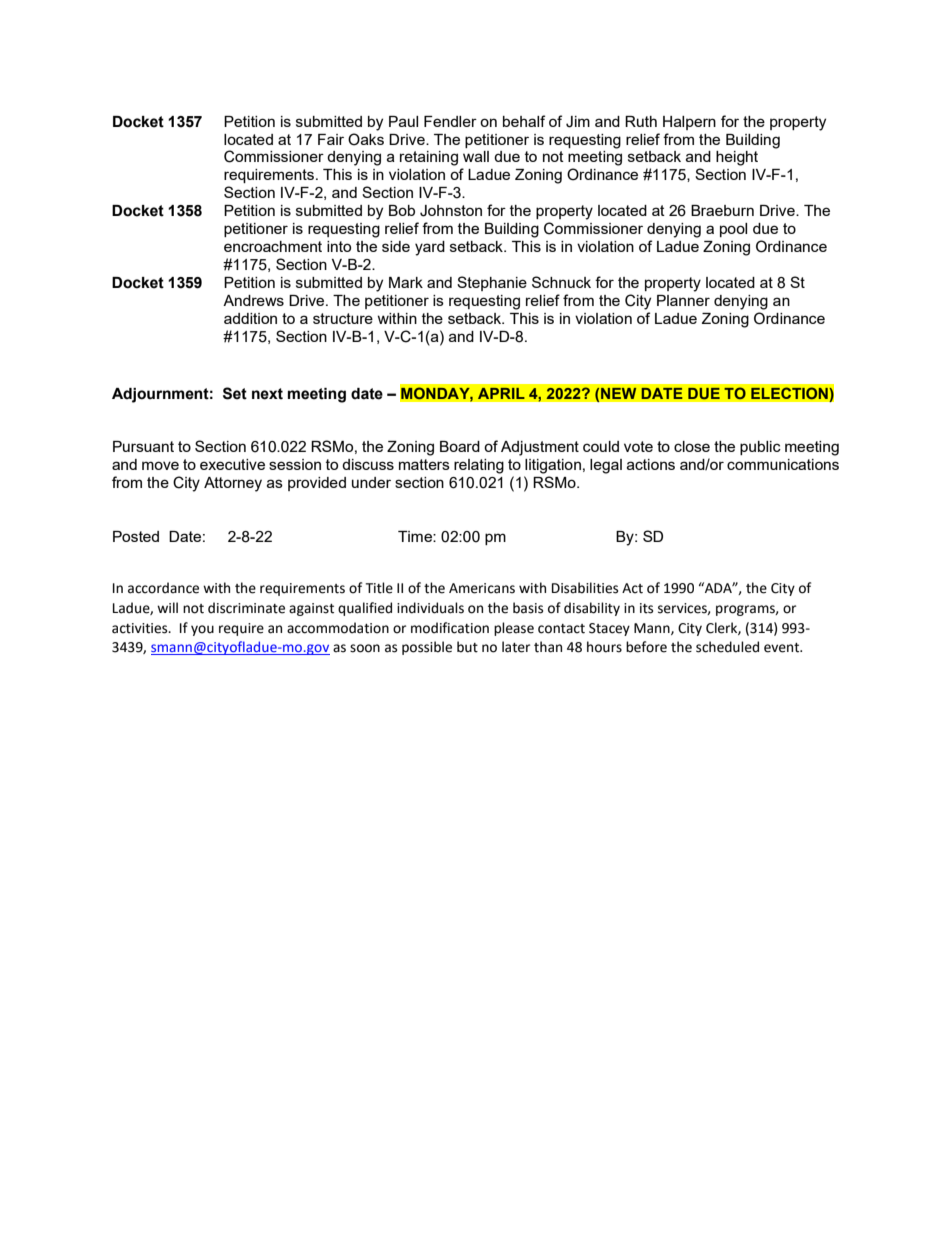 The width and height of the screenshot is (952, 1233). What do you see at coordinates (651, 464) in the screenshot?
I see `actions` at bounding box center [651, 464].
